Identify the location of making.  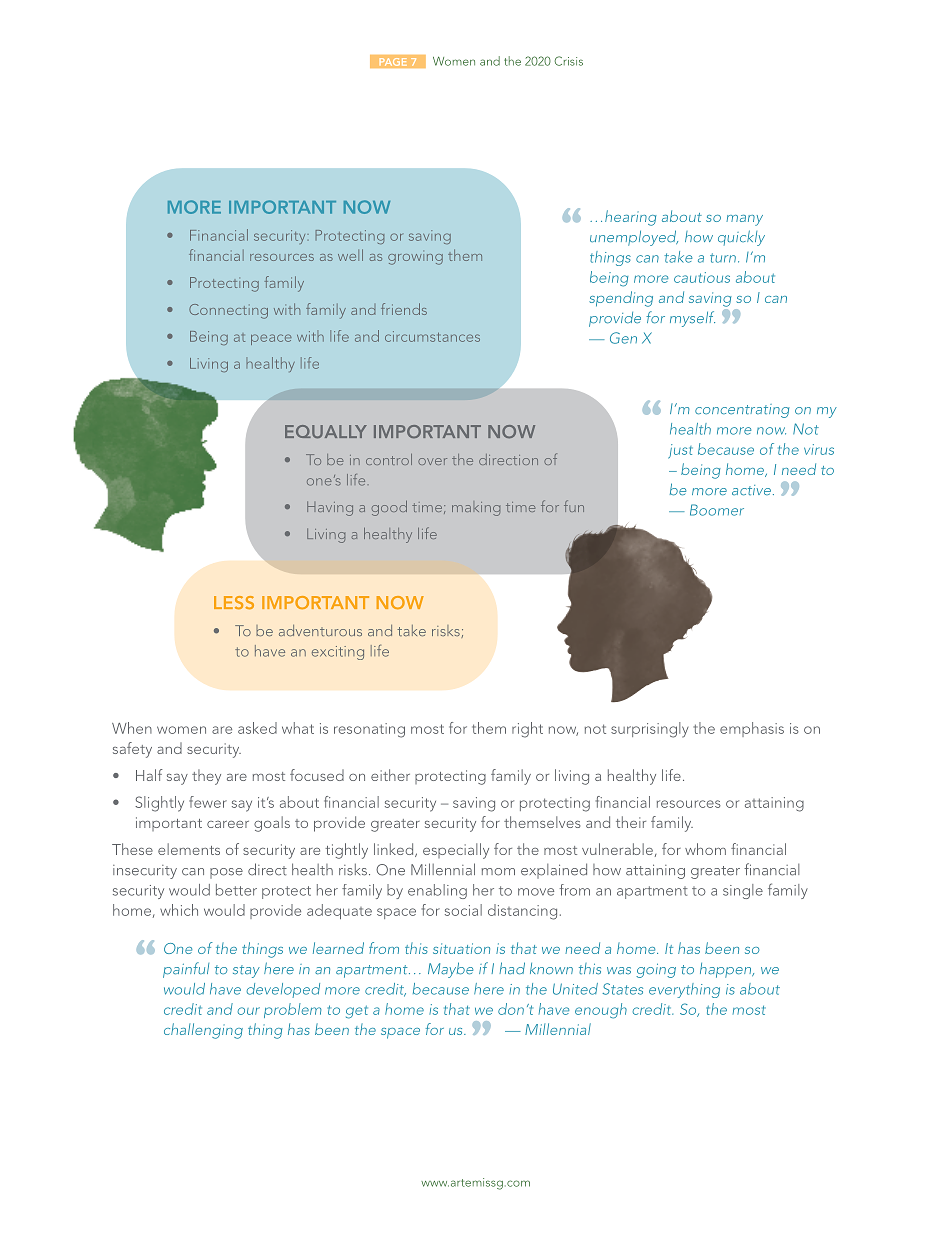
(476, 509).
